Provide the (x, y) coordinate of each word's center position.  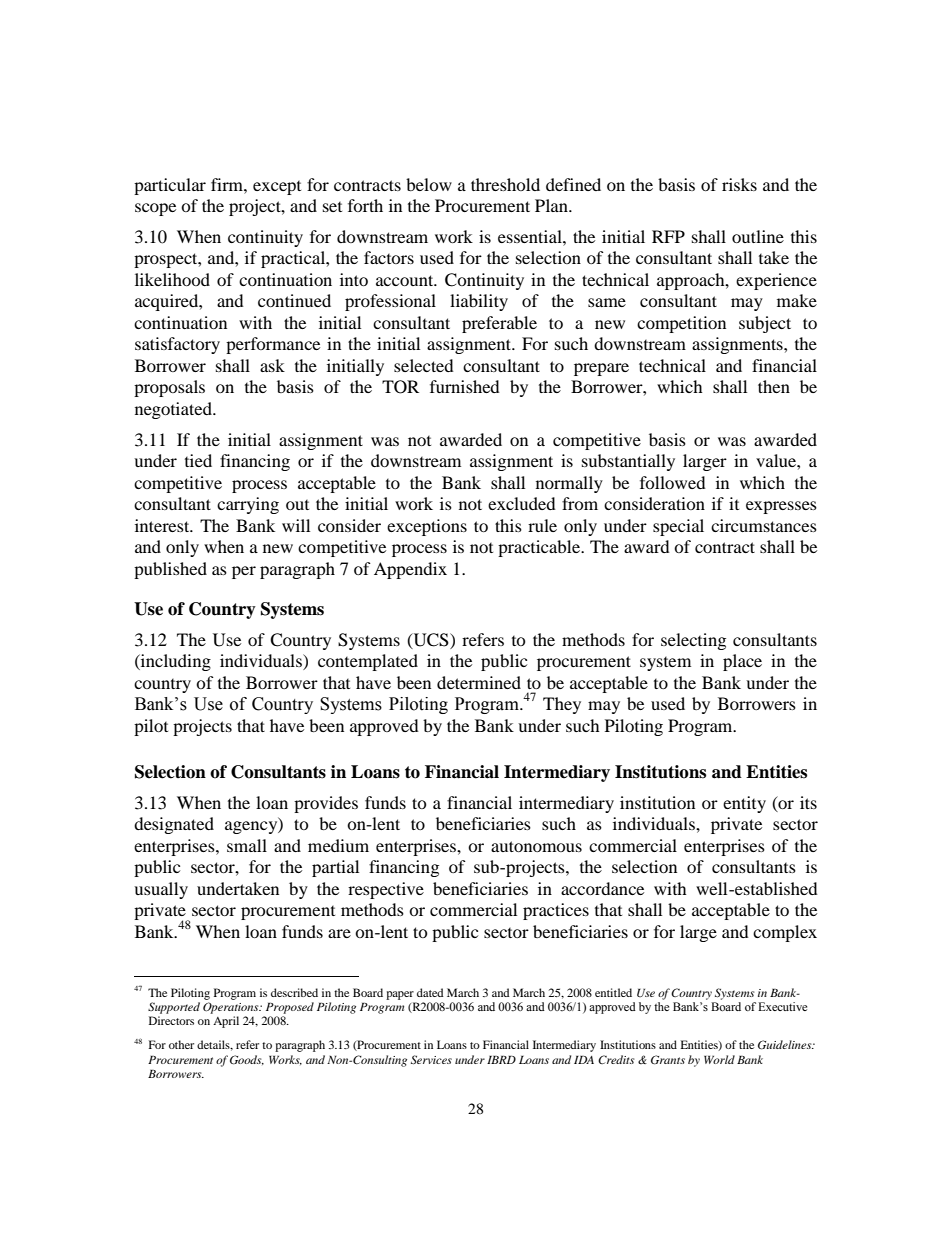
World (719, 1059)
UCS (431, 640)
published (170, 570)
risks (739, 184)
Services (431, 1059)
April (226, 1022)
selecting (693, 641)
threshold (505, 184)
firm (228, 184)
